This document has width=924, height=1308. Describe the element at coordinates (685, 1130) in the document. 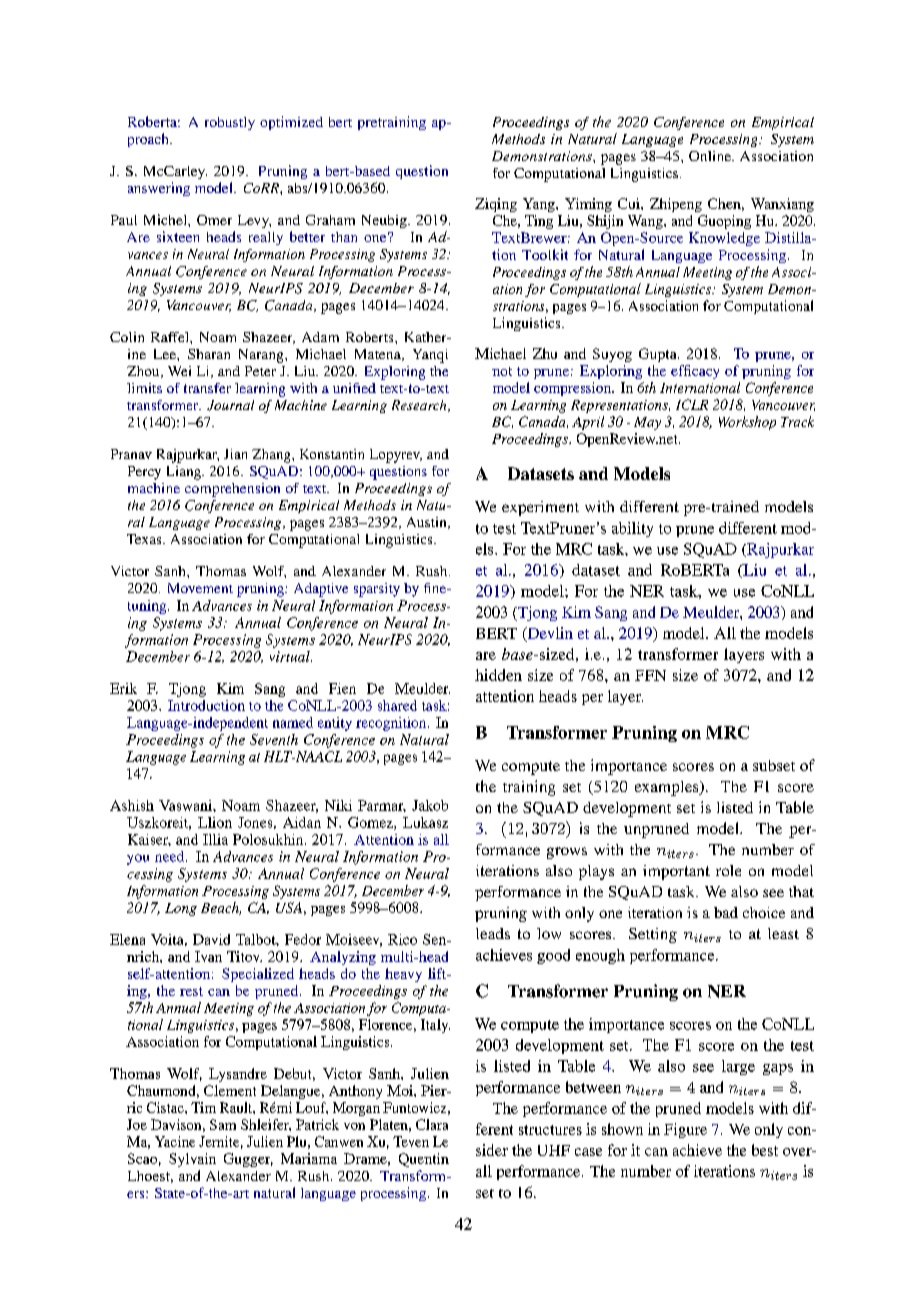

I see `Figure` at that location.
